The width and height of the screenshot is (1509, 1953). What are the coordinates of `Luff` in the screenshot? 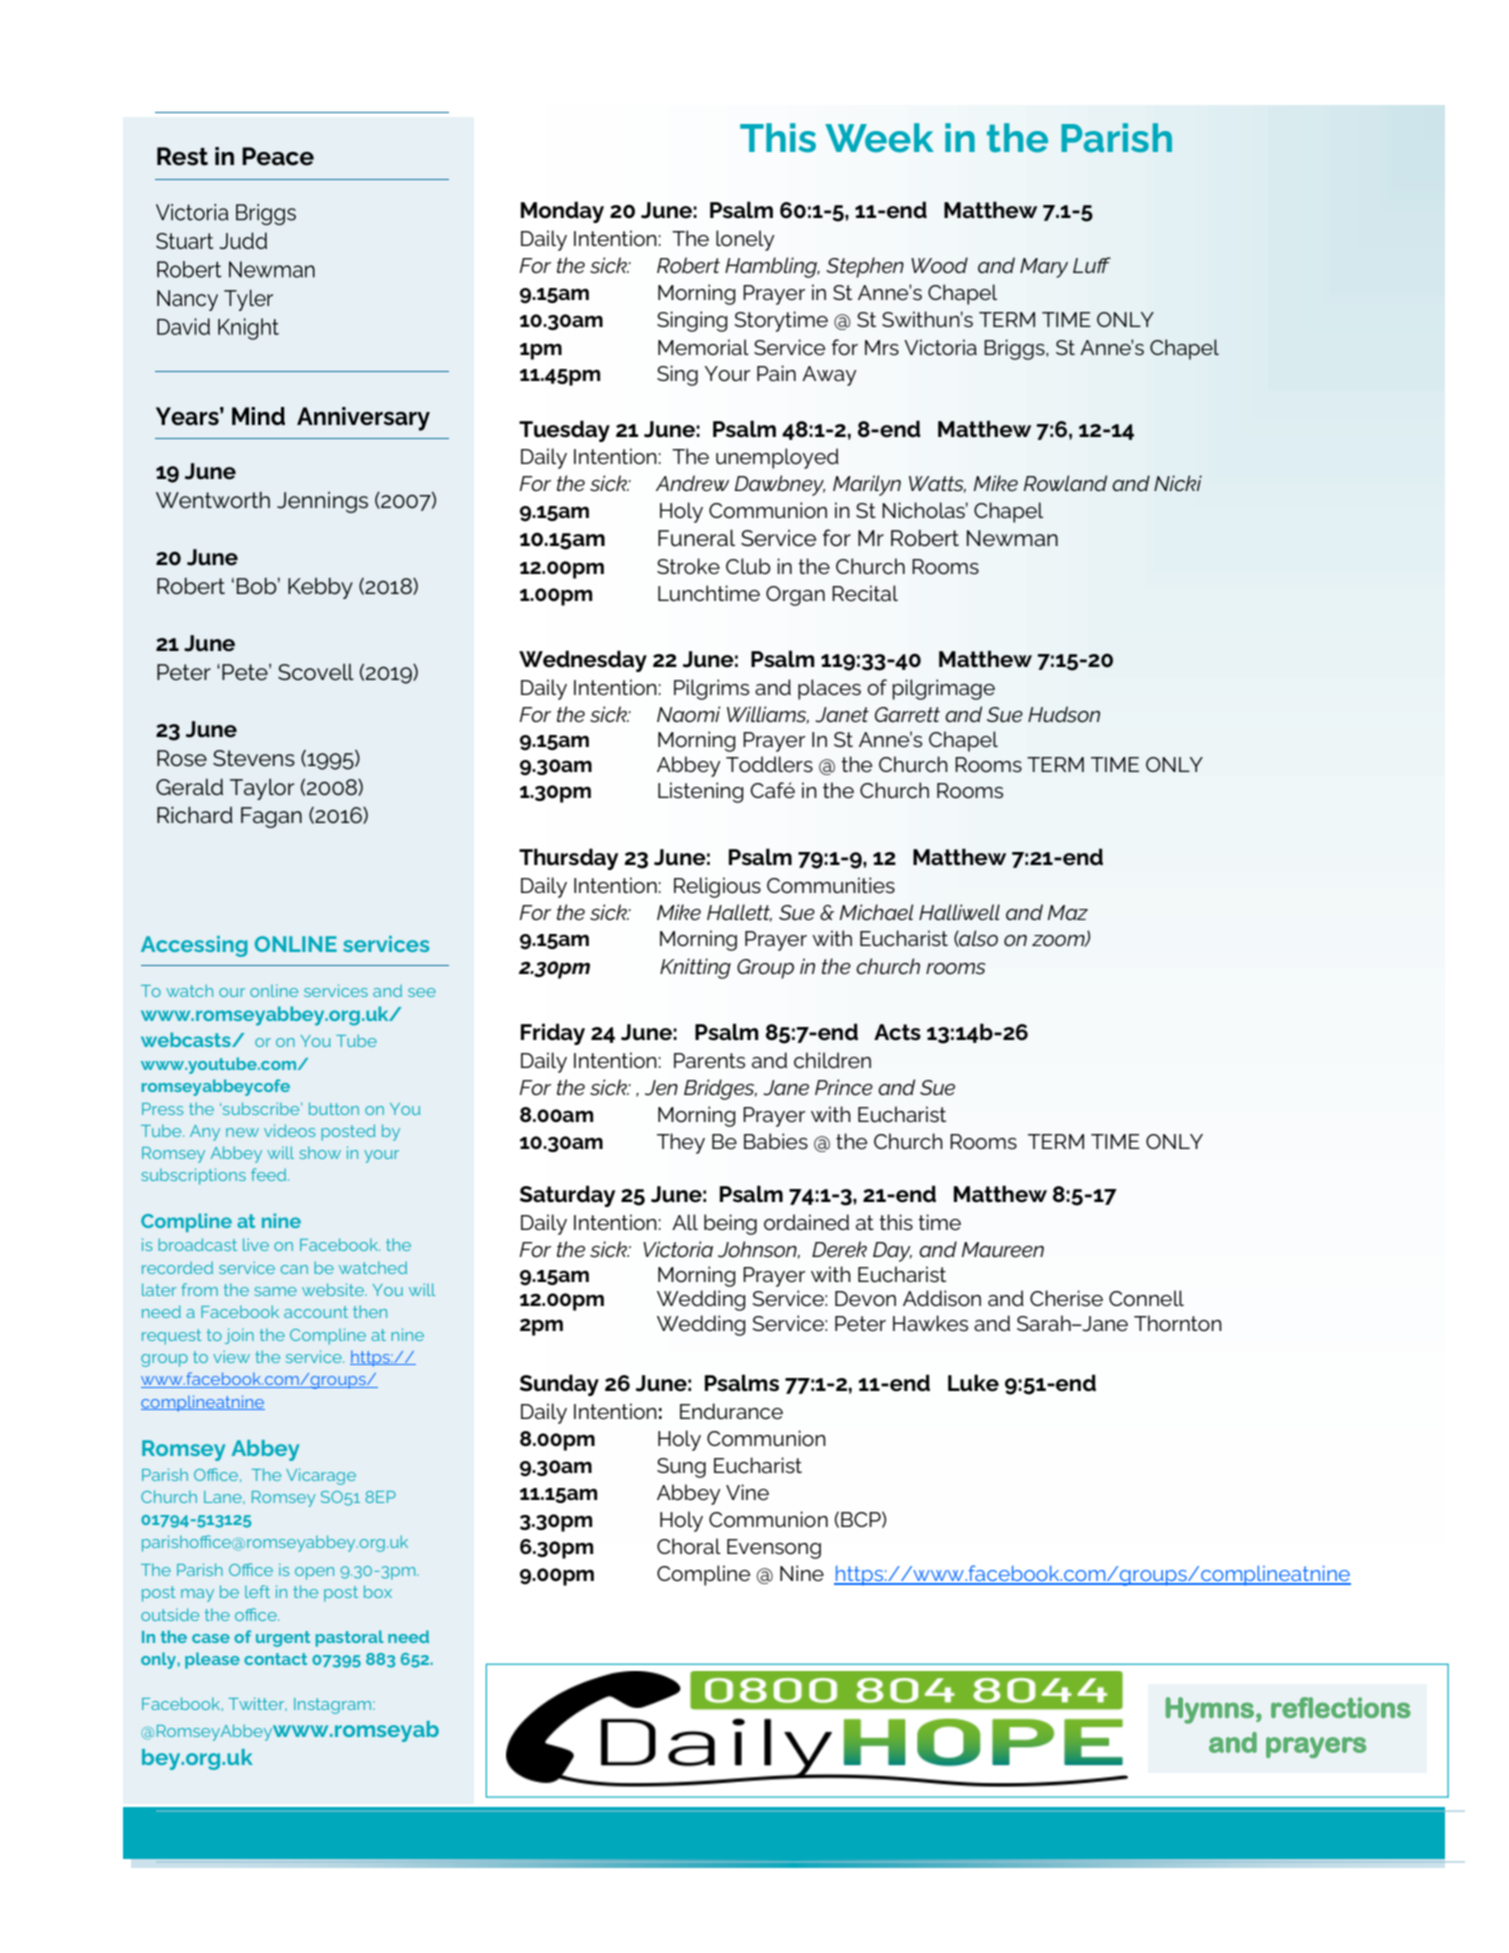 It's located at (1092, 265).
